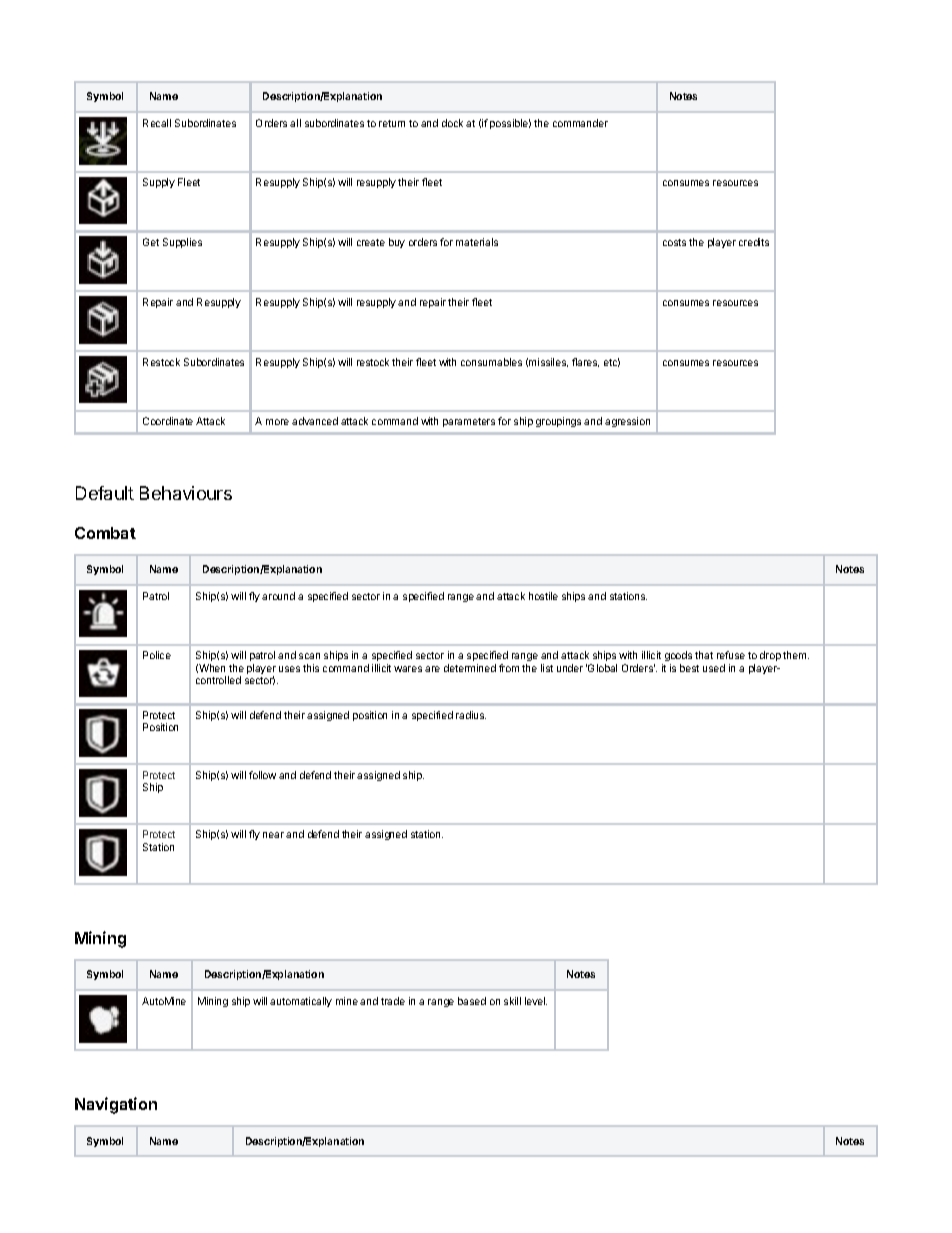 This document has width=952, height=1233. What do you see at coordinates (472, 1001) in the document?
I see `based` at bounding box center [472, 1001].
